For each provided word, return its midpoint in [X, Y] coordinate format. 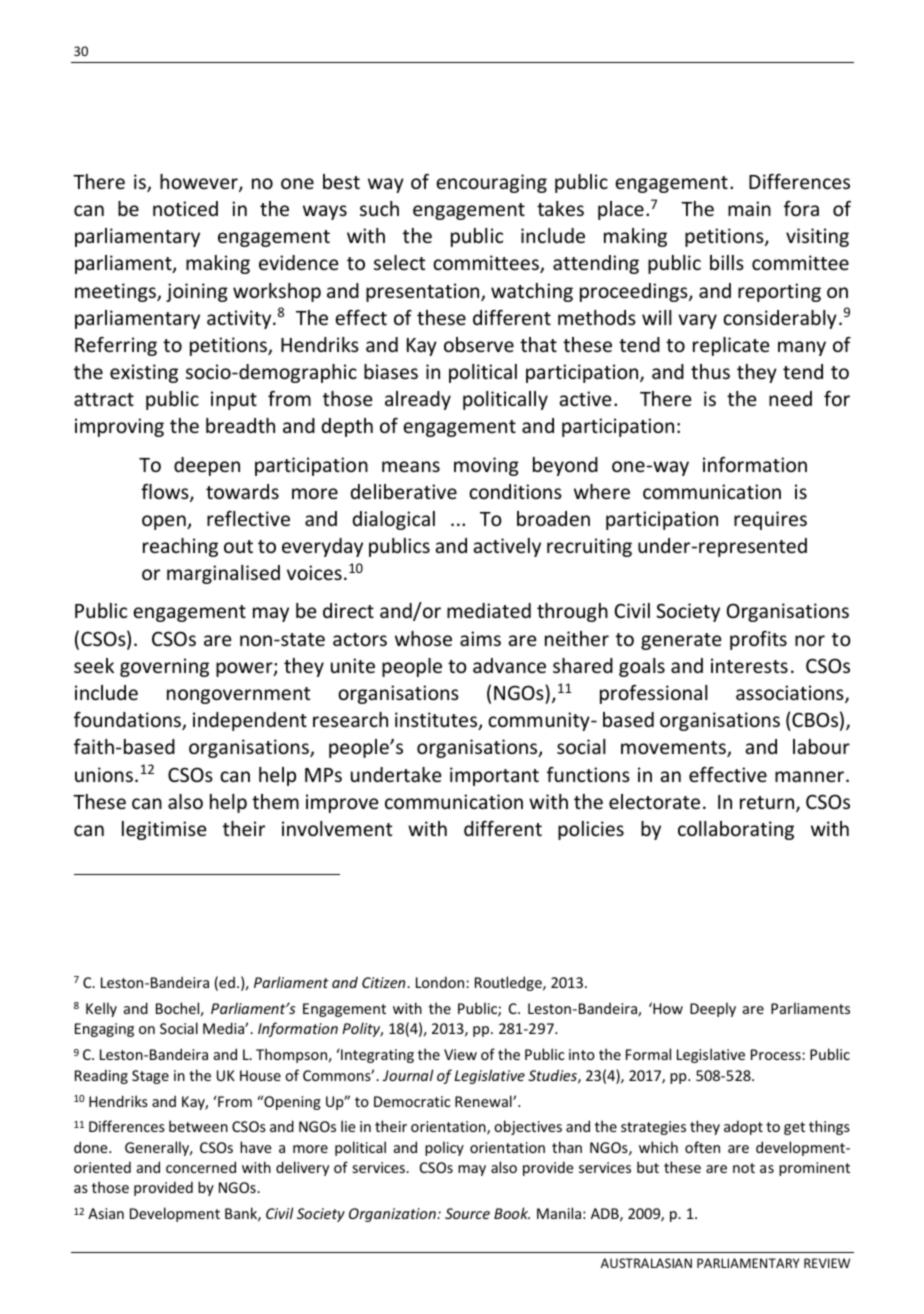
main [749, 208]
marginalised [223, 574]
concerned [201, 1167]
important [494, 776]
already [418, 400]
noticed [185, 208]
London [441, 982]
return [768, 804]
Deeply [713, 1009]
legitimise [164, 830]
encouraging [491, 183]
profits [758, 640]
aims [480, 638]
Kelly [101, 1009]
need [790, 398]
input [234, 400]
